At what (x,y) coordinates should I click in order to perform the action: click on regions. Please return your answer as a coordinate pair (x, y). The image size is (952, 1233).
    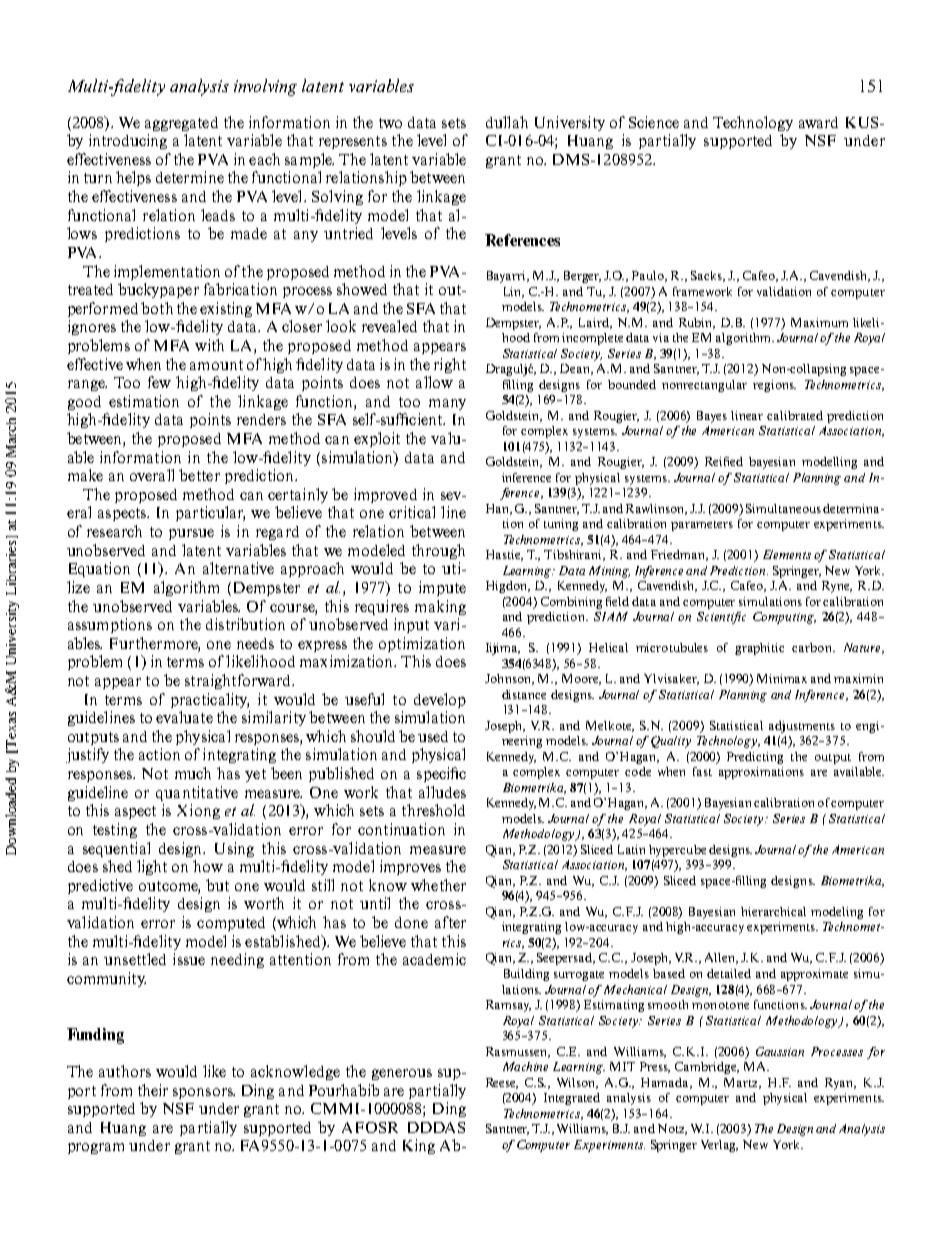
    Looking at the image, I should click on (774, 386).
